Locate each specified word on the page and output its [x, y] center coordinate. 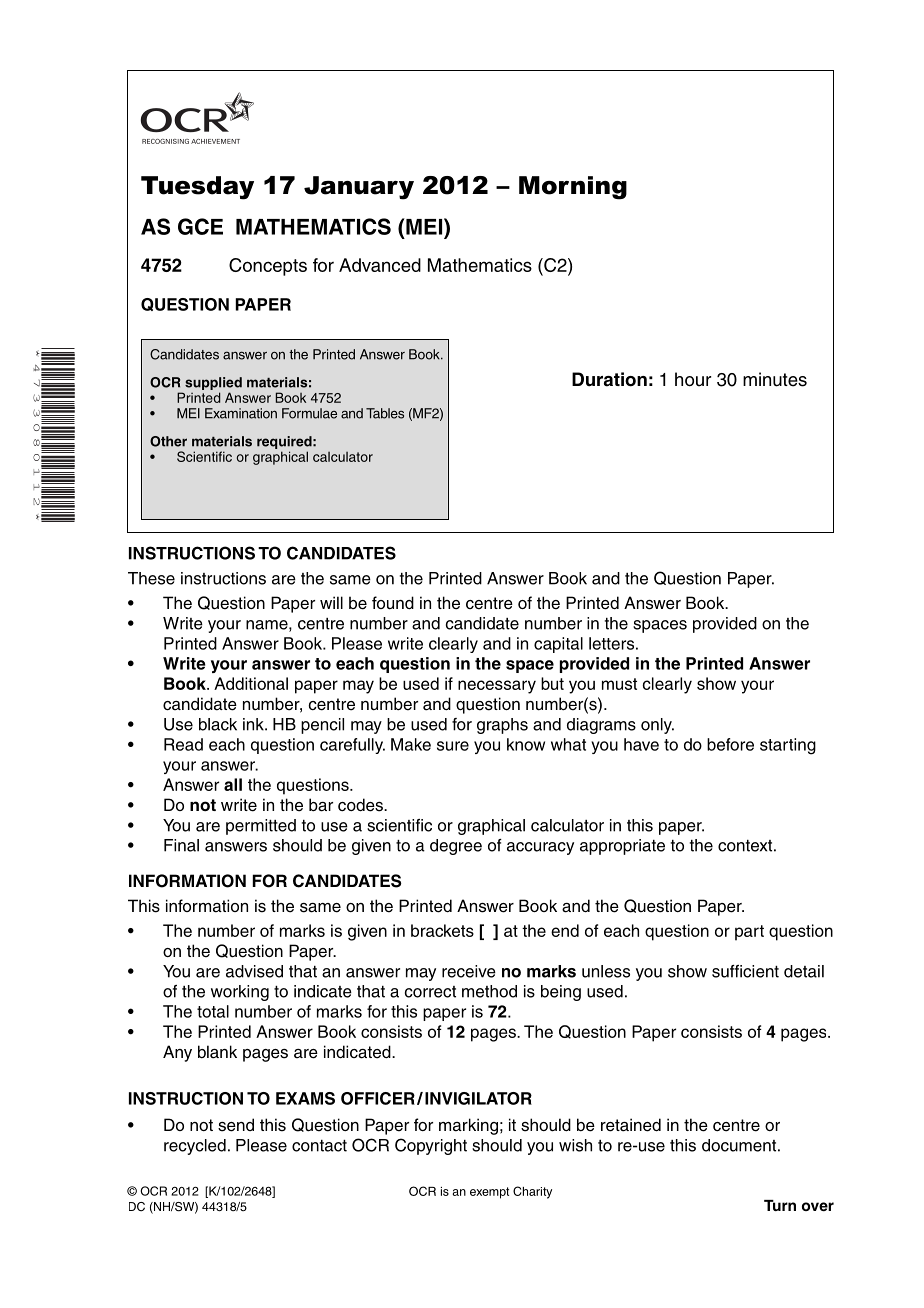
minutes [775, 379]
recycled [195, 1147]
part [749, 933]
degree [456, 847]
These [151, 578]
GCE [200, 226]
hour [693, 379]
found [393, 603]
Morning [573, 188]
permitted [261, 827]
